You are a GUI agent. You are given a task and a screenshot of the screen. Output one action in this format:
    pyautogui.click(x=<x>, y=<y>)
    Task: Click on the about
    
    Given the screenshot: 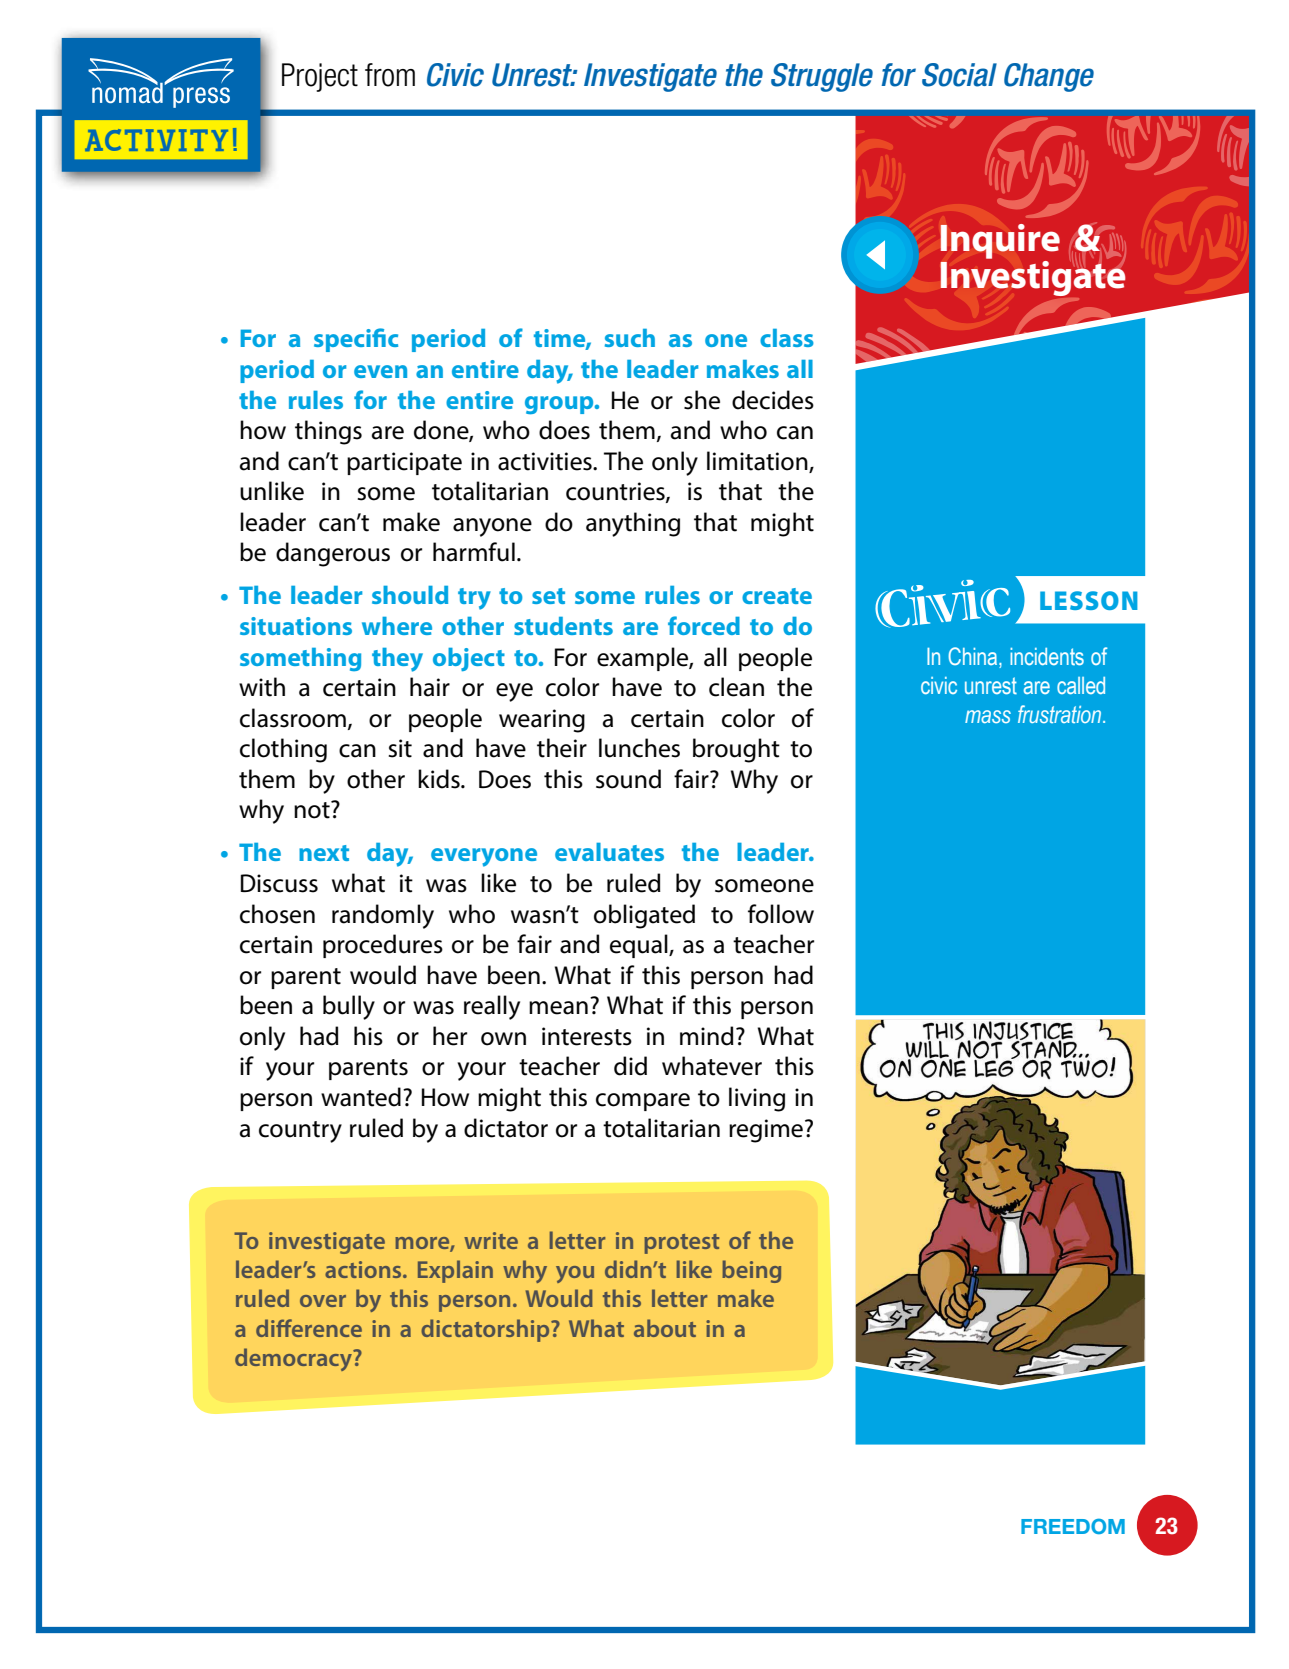 What is the action you would take?
    pyautogui.click(x=665, y=1328)
